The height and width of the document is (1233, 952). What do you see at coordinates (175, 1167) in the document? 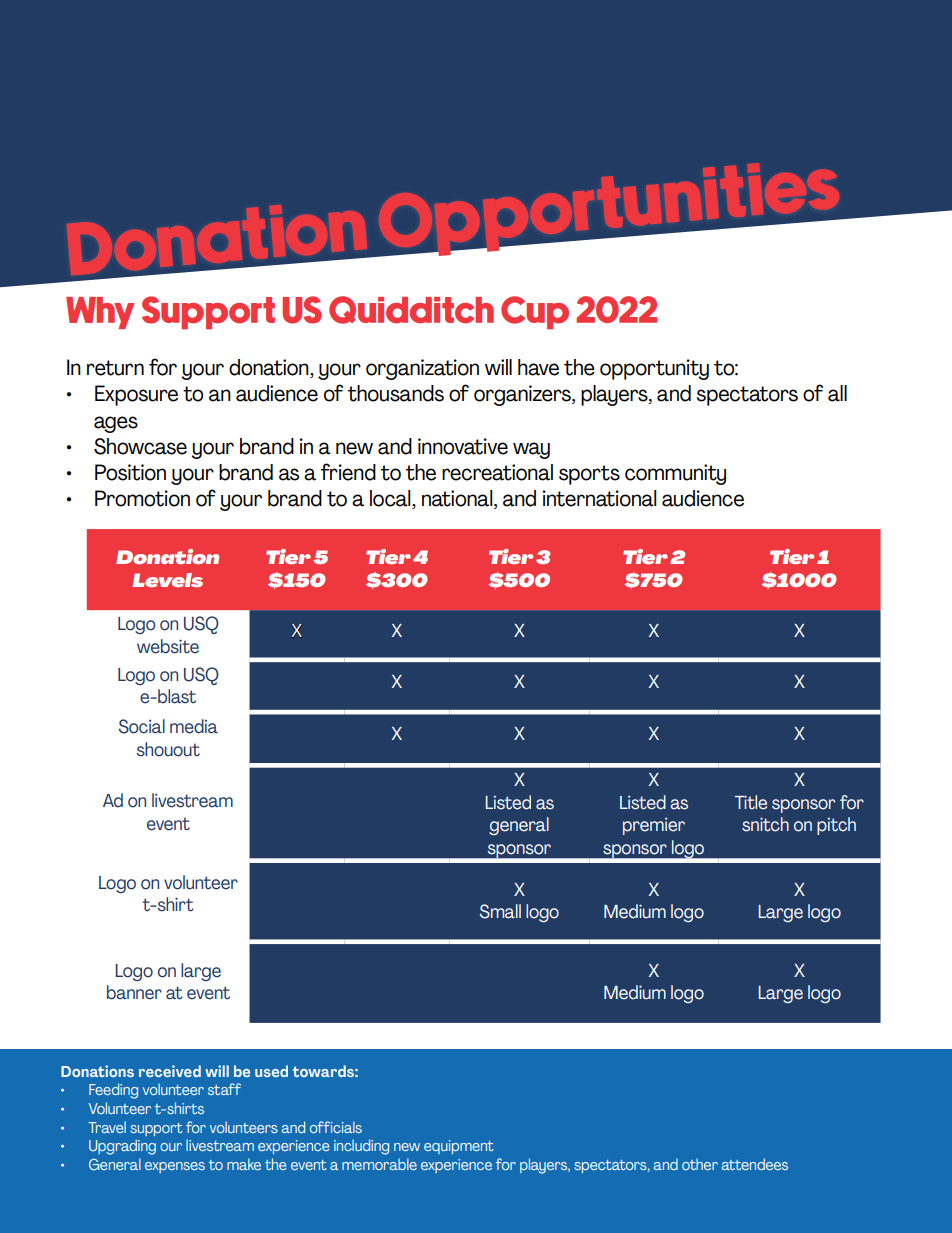
I see `expenses` at bounding box center [175, 1167].
